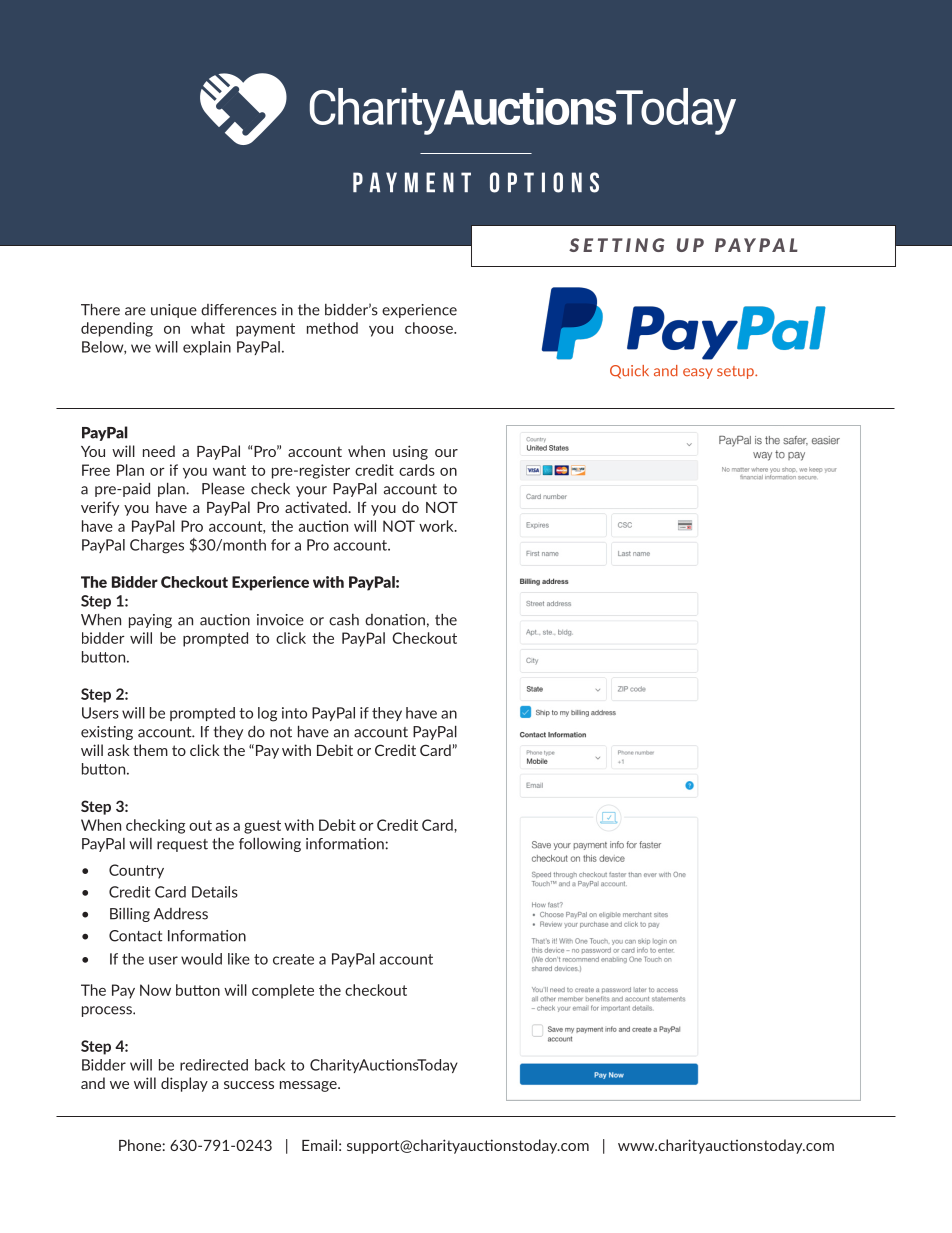  Describe the element at coordinates (544, 182) in the page. I see `OPTIONS` at that location.
